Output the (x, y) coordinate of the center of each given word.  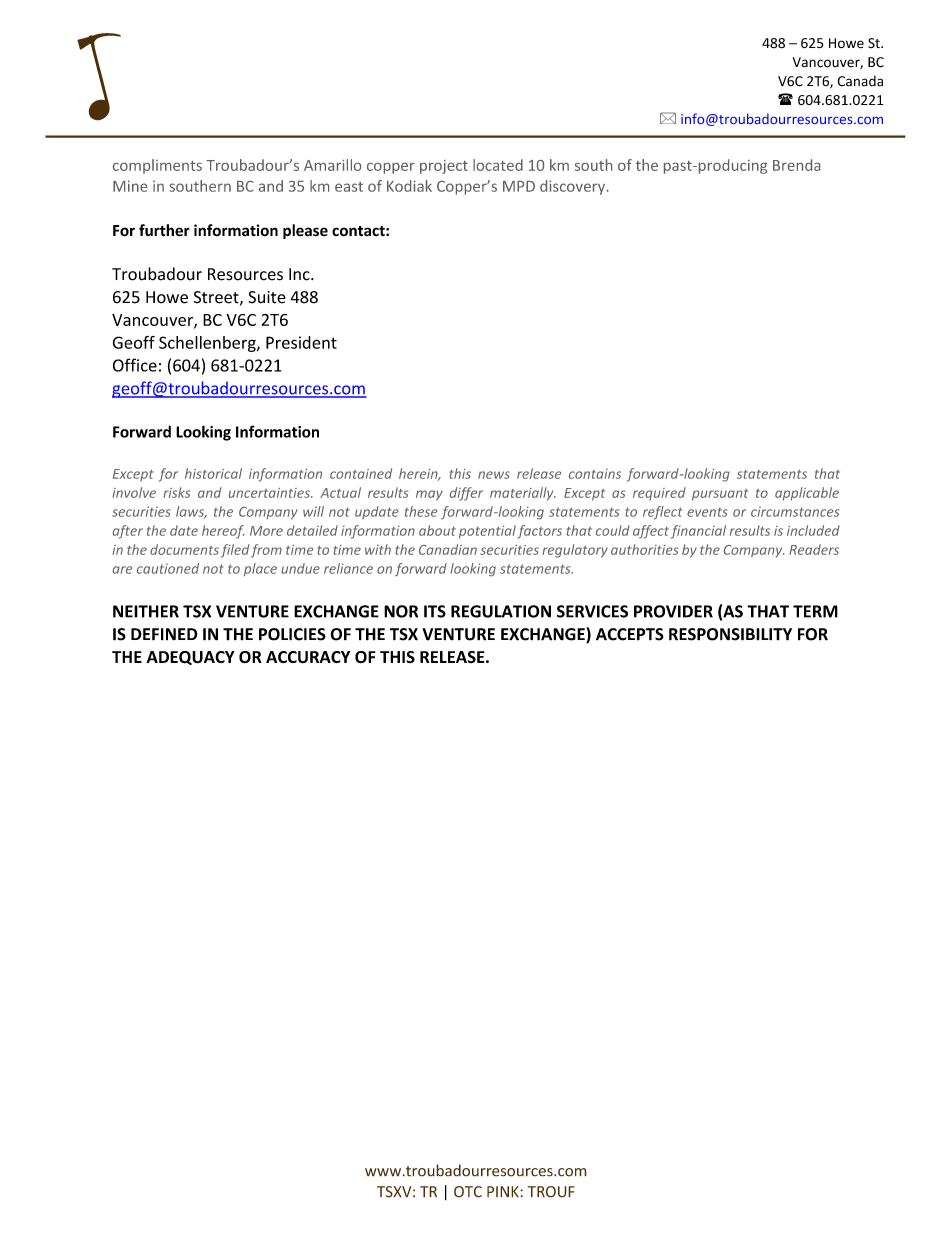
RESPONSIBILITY (730, 634)
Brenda (796, 165)
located (498, 165)
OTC (468, 1192)
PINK (504, 1192)
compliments (157, 166)
